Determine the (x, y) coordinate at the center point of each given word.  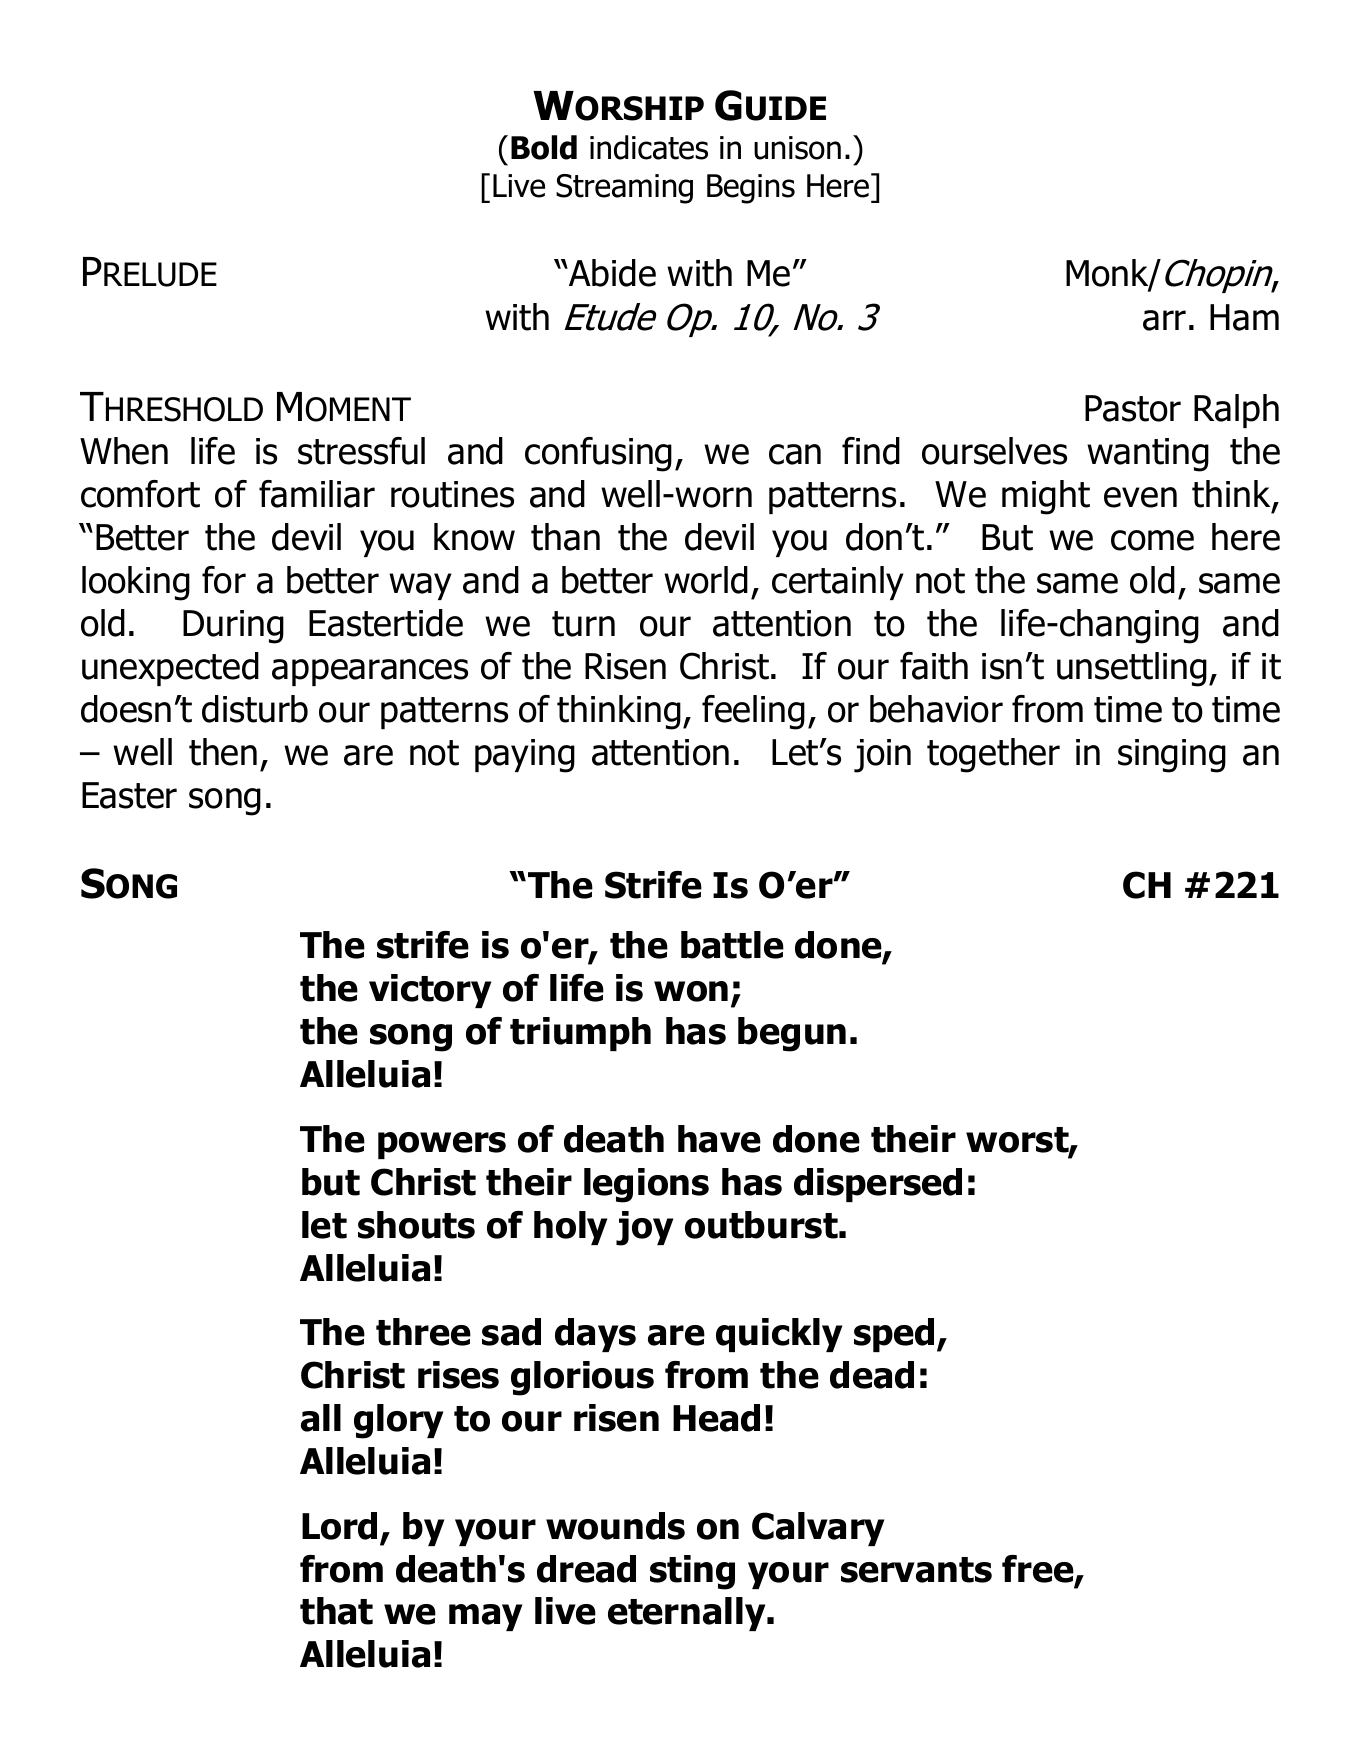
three (423, 1332)
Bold (544, 147)
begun (792, 1034)
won (691, 991)
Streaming (624, 189)
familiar (317, 494)
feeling (753, 712)
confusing (598, 454)
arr (1164, 320)
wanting (1148, 455)
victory (430, 991)
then (223, 752)
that (336, 1611)
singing (1172, 756)
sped (894, 1335)
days (595, 1335)
